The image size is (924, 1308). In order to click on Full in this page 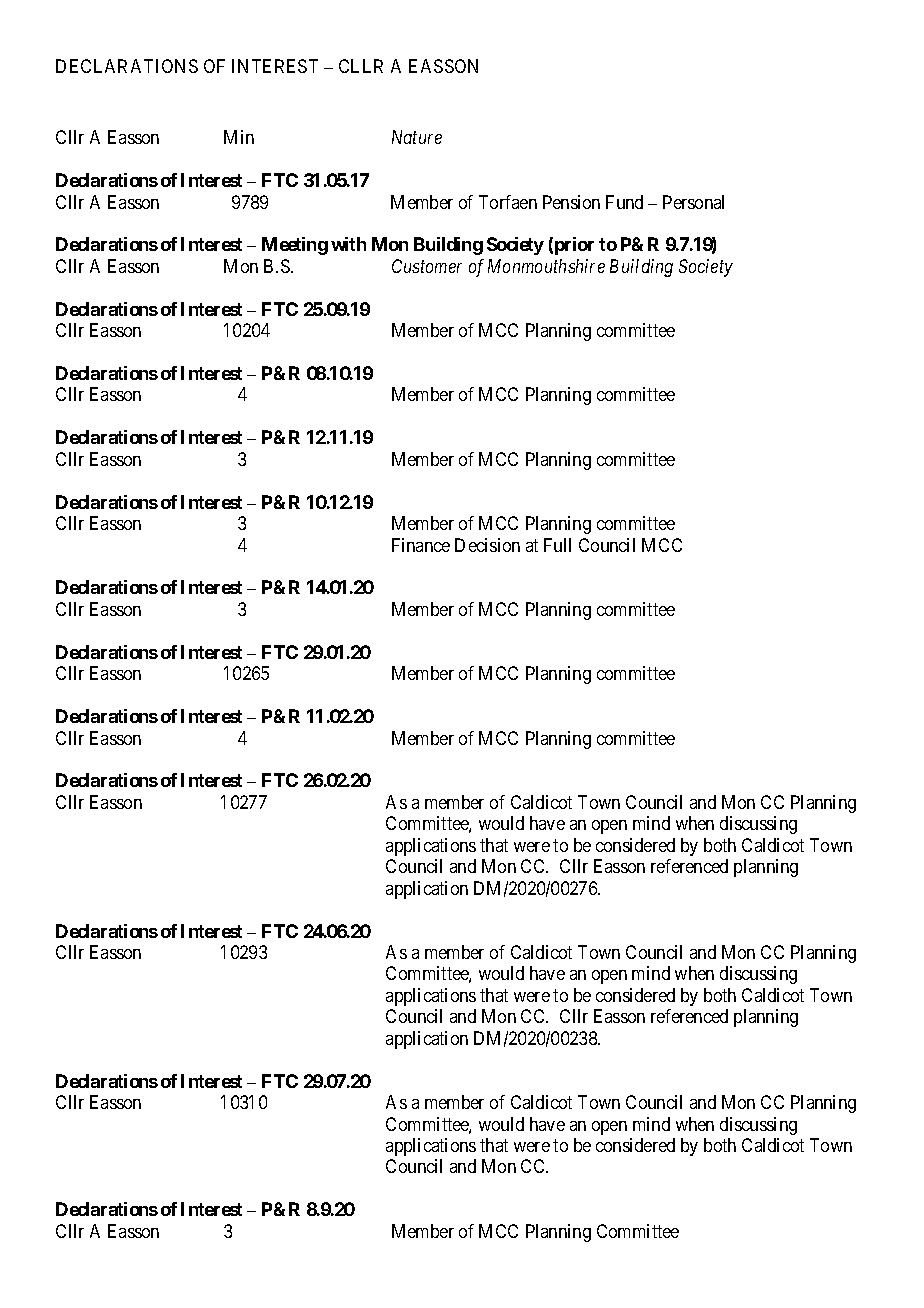, I will do `click(557, 545)`.
